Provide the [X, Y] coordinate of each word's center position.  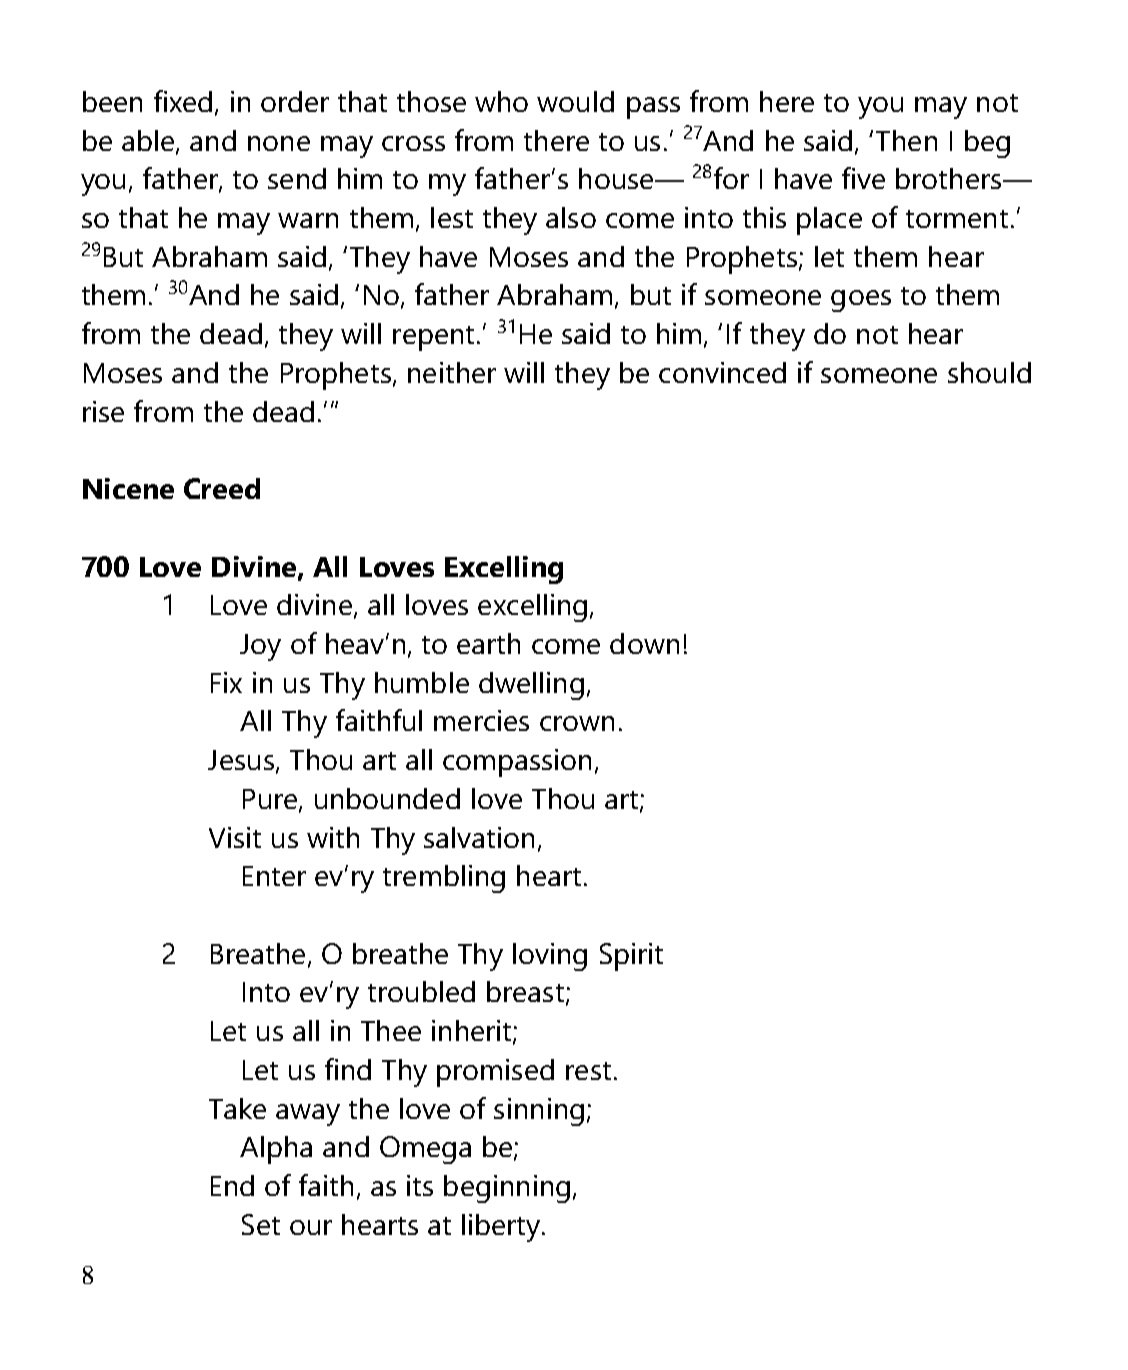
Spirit [631, 957]
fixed [183, 101]
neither [452, 372]
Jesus [241, 760]
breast [525, 991]
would [575, 101]
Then [906, 140]
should [989, 372]
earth [488, 643]
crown [577, 723]
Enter [274, 876]
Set [261, 1224]
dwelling [531, 686]
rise [103, 411]
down [644, 643]
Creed [222, 488]
